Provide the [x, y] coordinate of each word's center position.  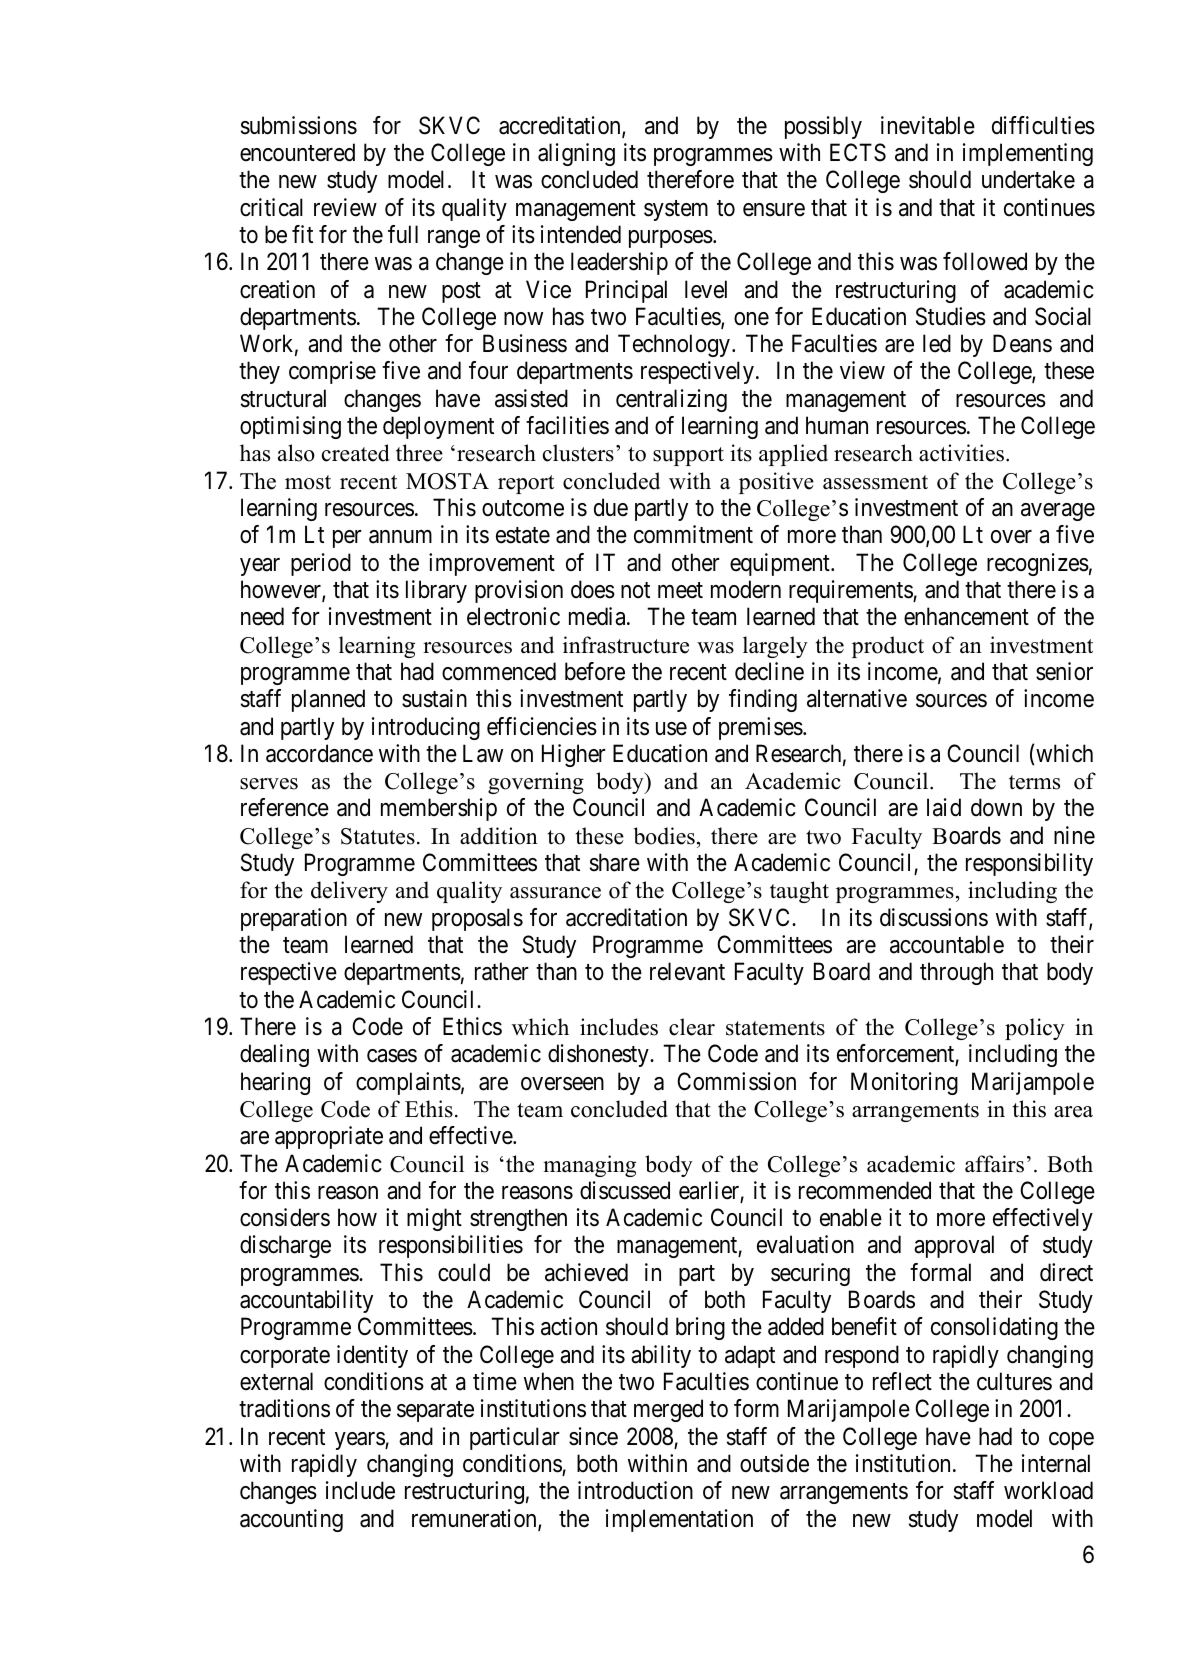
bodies [664, 836]
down [996, 807]
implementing [1028, 154]
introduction [635, 1490]
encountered [297, 152]
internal [1056, 1463]
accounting [291, 1520]
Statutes [378, 836]
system [676, 210]
